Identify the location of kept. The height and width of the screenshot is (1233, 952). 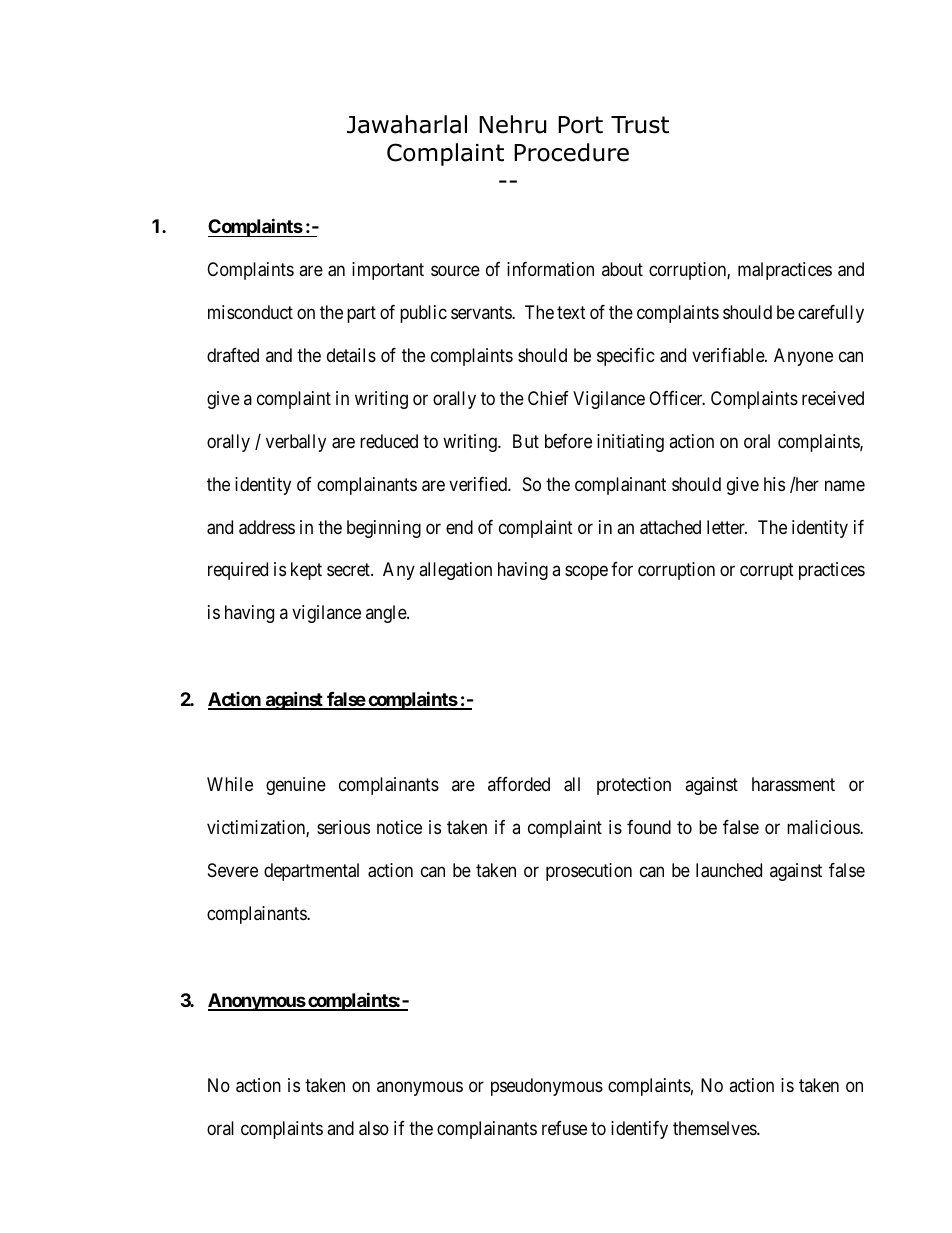
(306, 571).
